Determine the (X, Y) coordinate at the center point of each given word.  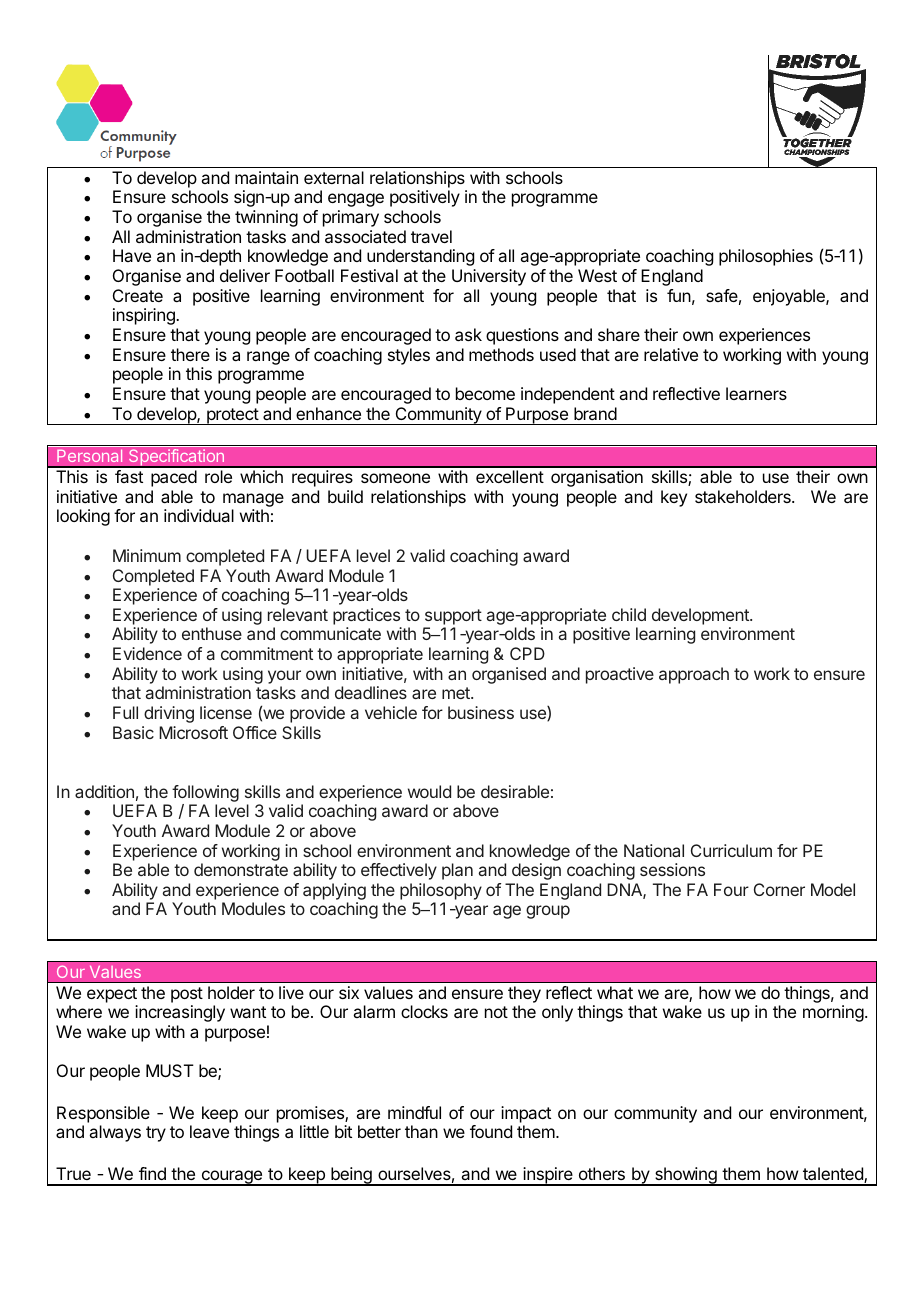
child (629, 614)
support (453, 617)
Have (132, 255)
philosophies (766, 257)
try (156, 1134)
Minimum (147, 555)
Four (731, 889)
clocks (424, 1011)
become (485, 393)
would (429, 791)
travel (431, 236)
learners (756, 393)
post (187, 995)
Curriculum (731, 850)
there (190, 354)
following (205, 793)
